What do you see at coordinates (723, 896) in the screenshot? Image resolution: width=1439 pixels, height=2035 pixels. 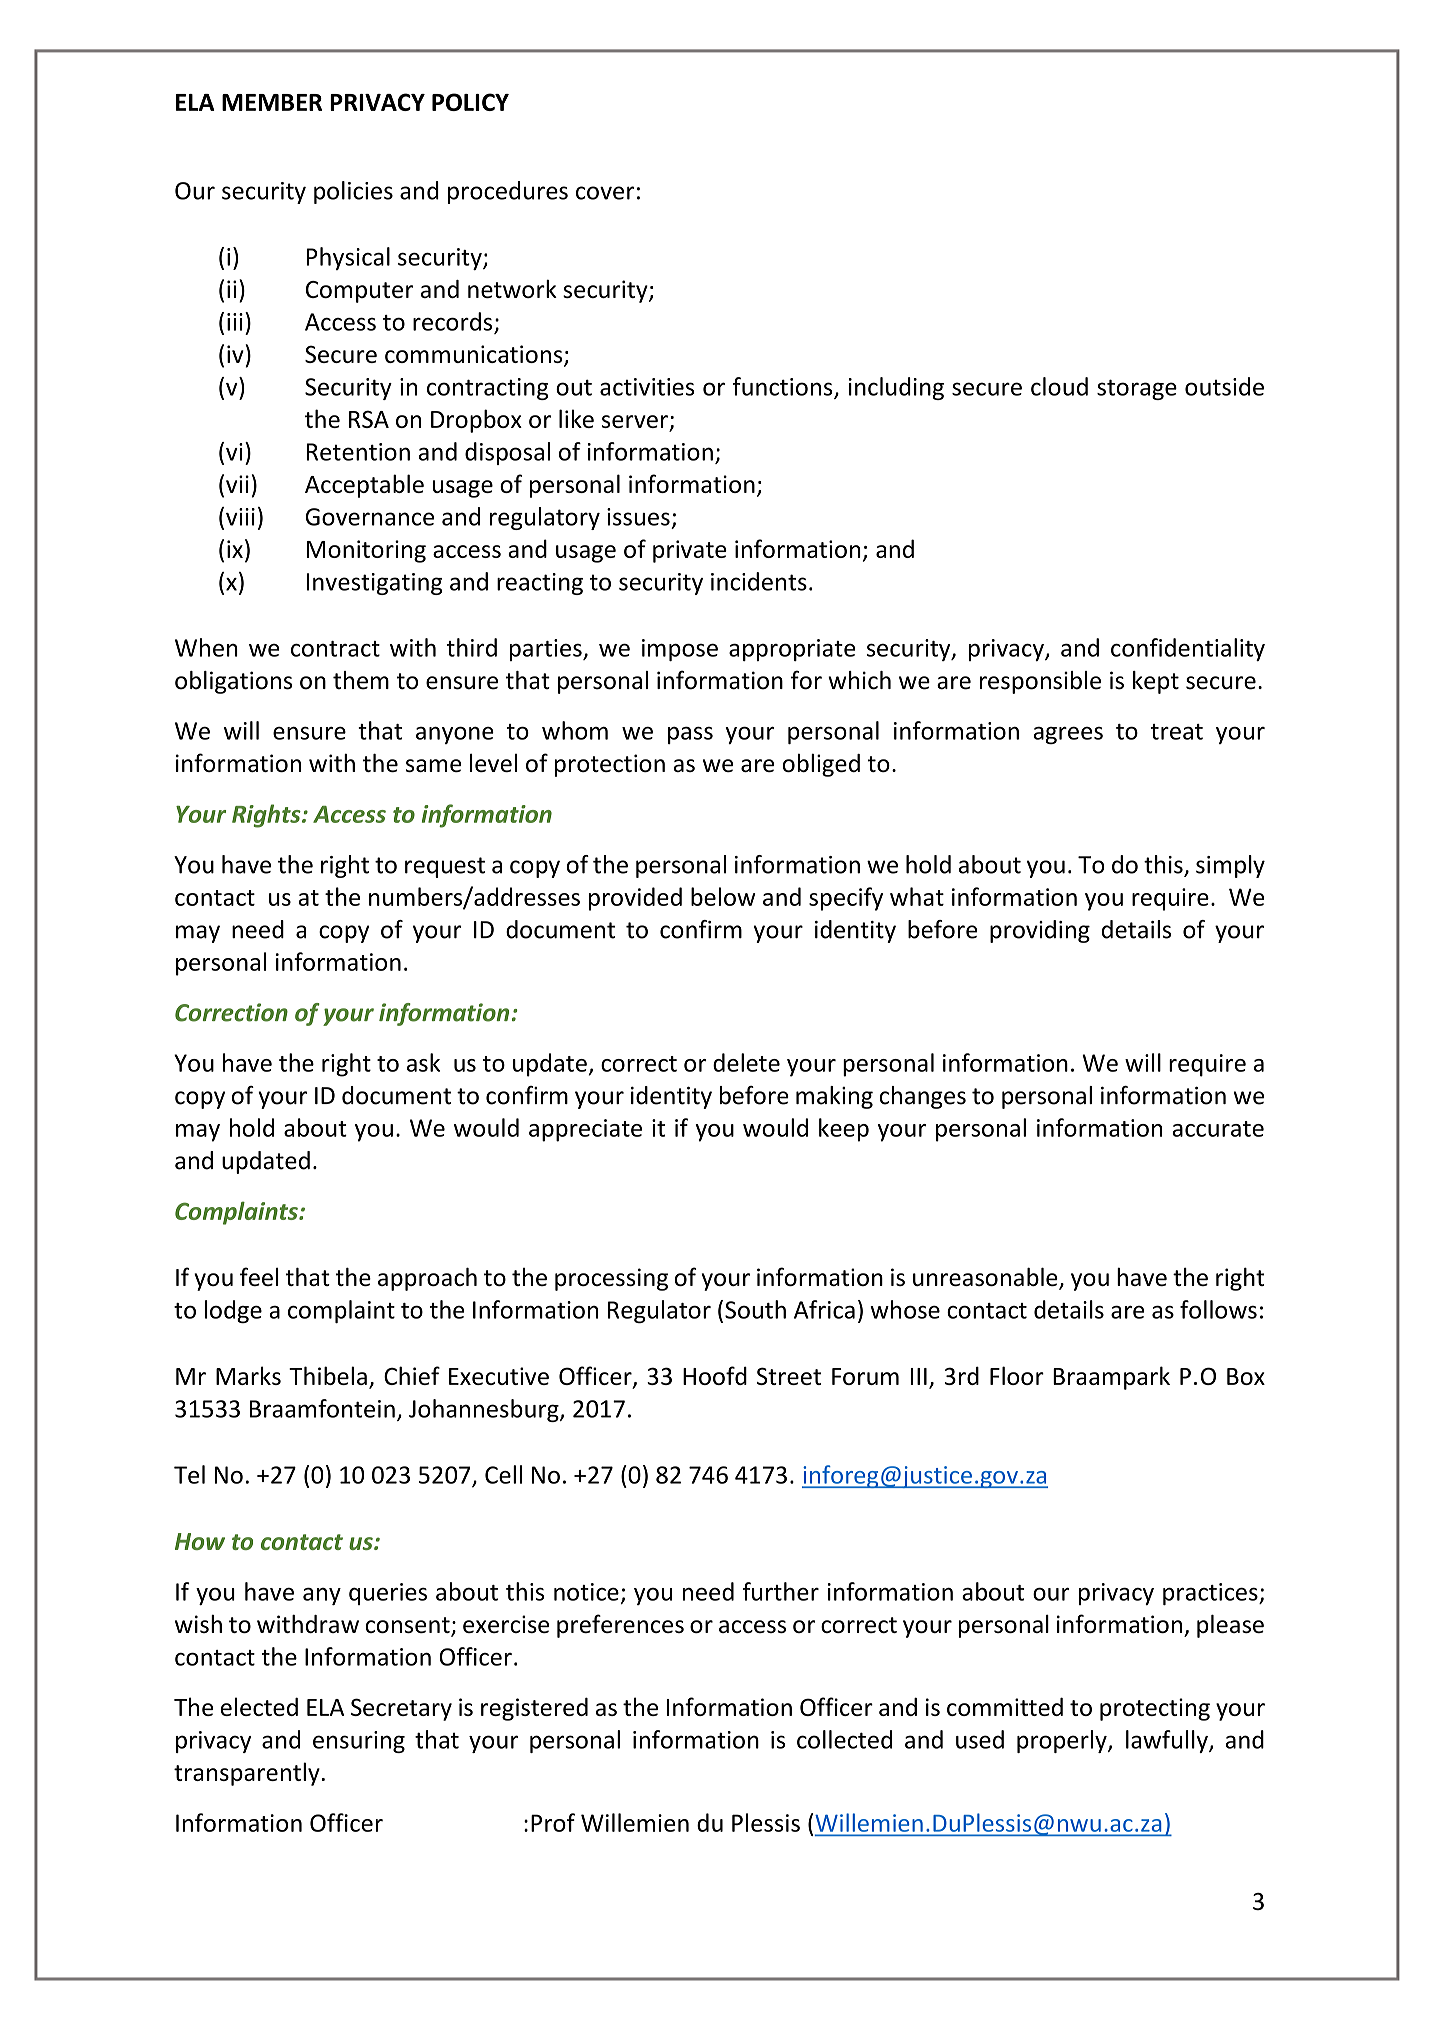 I see `below` at bounding box center [723, 896].
